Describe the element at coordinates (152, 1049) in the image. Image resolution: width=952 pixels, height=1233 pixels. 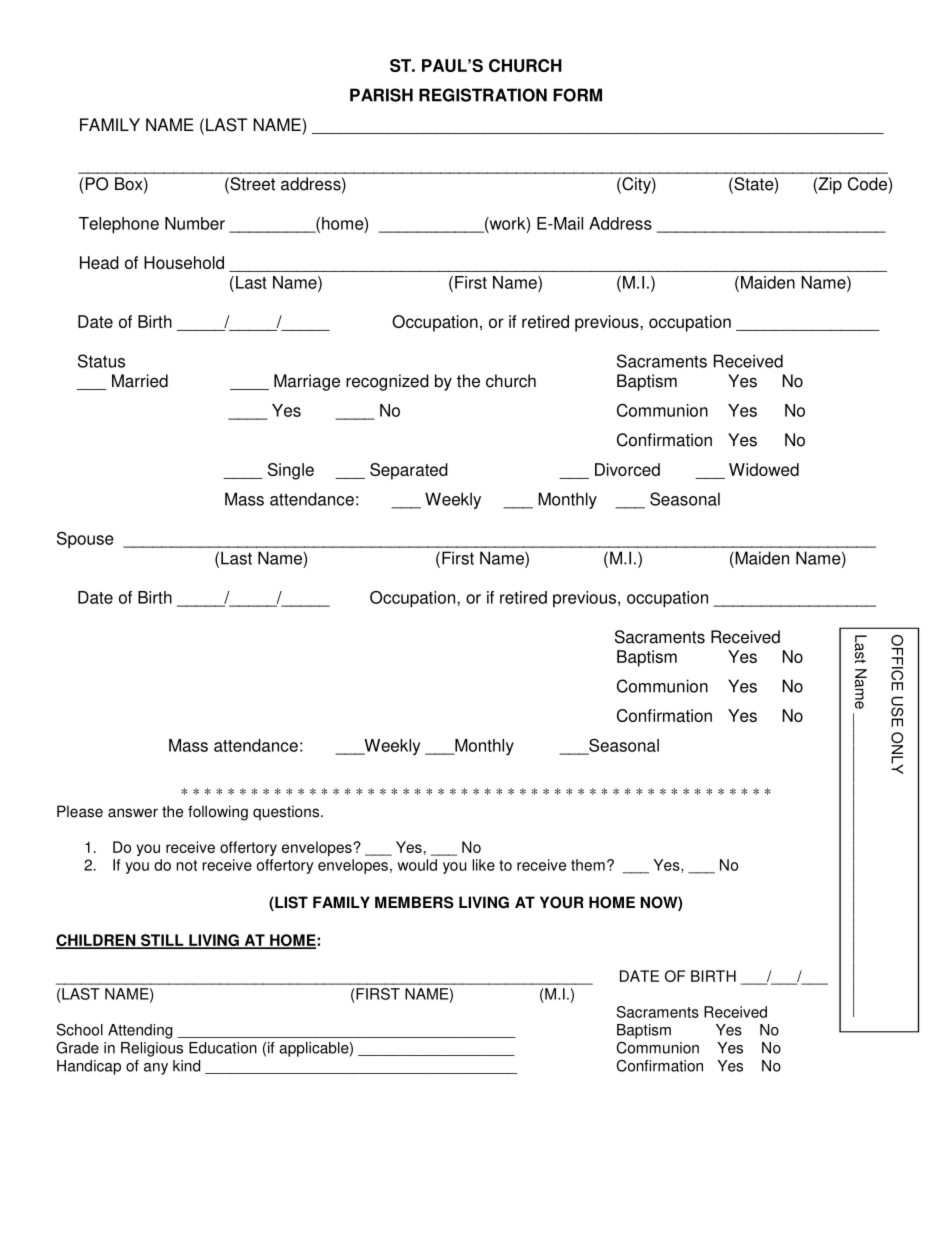
I see `Religious` at that location.
